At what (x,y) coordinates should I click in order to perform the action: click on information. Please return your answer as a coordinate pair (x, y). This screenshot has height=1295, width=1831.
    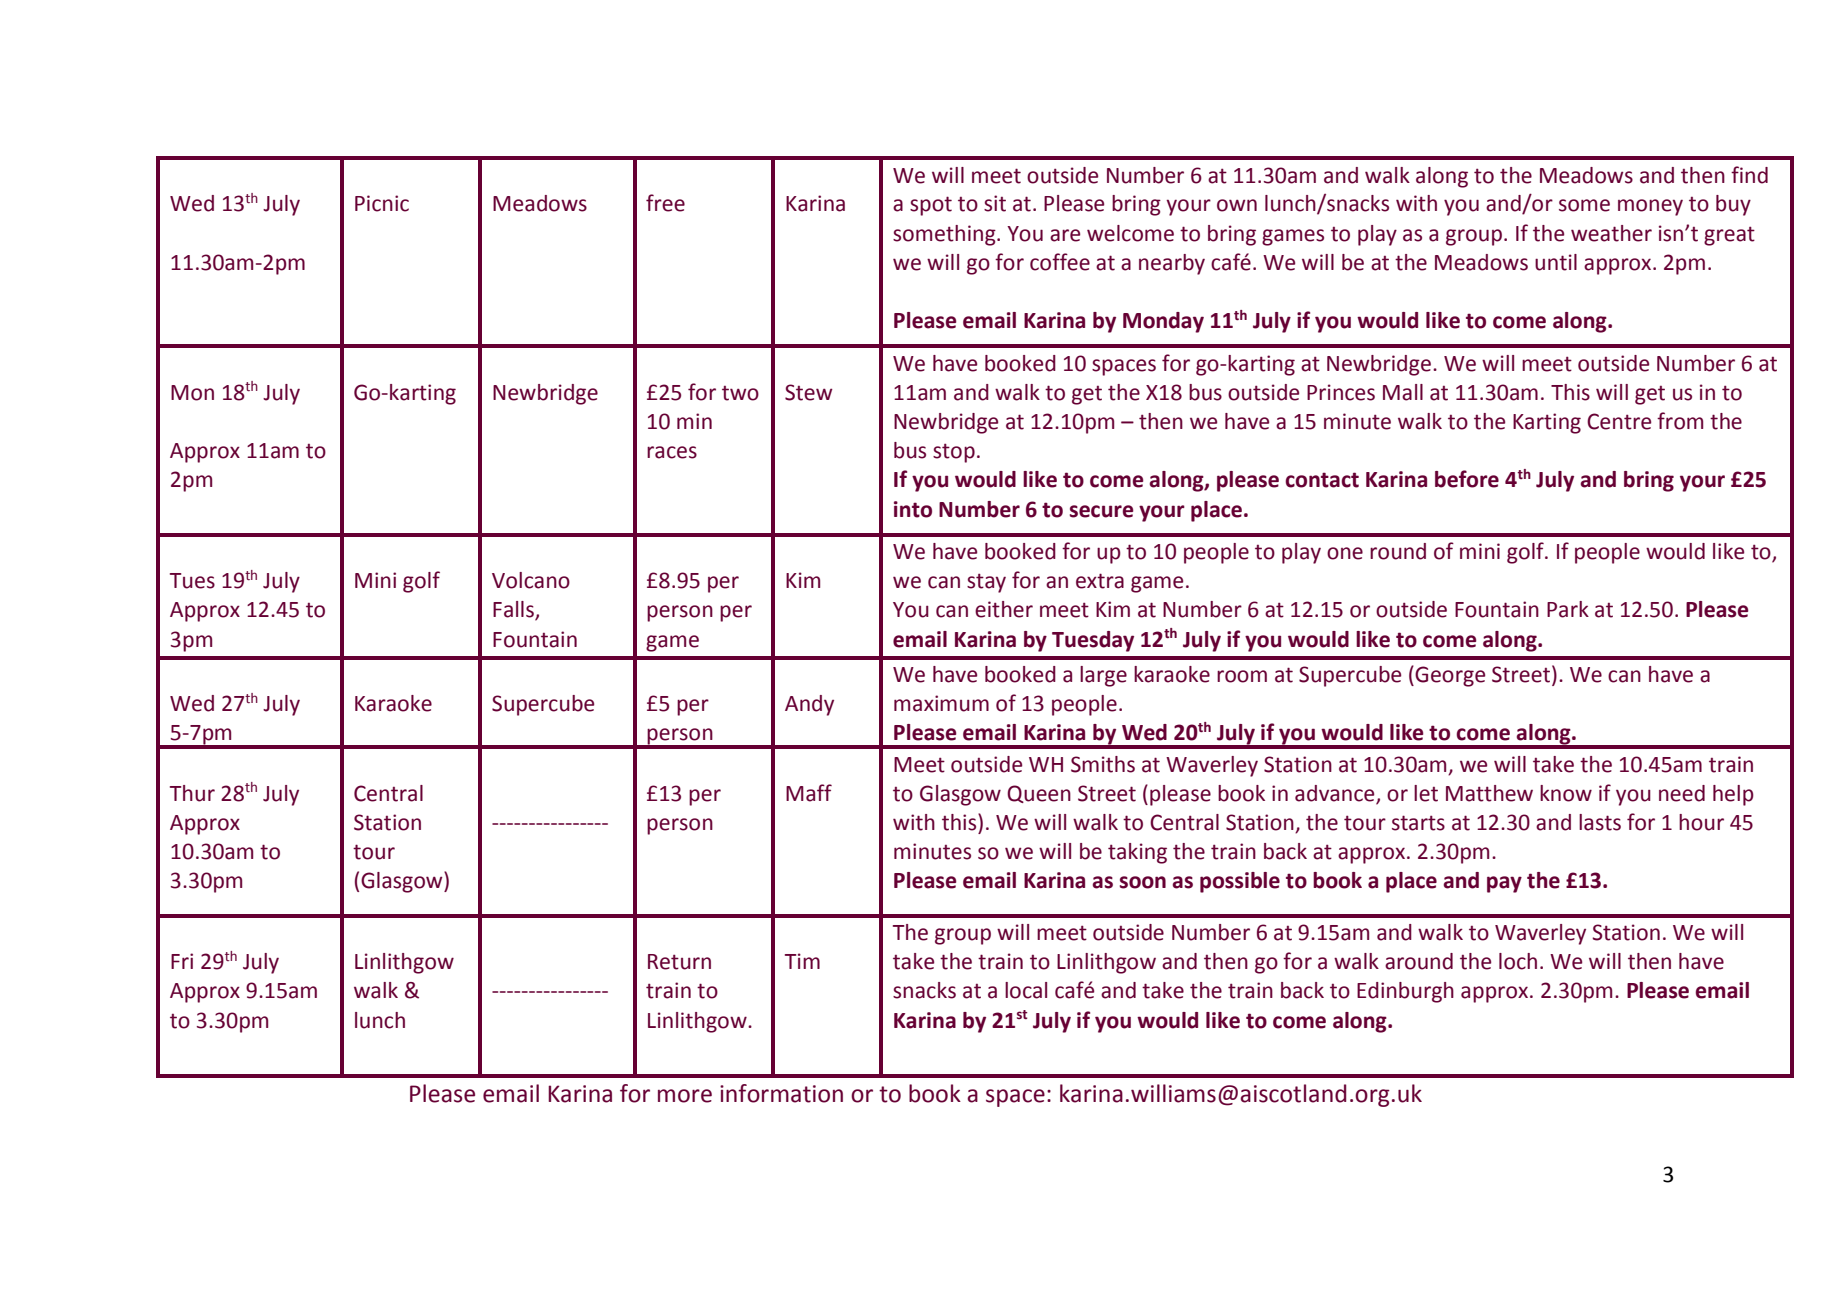
    Looking at the image, I should click on (781, 1093).
